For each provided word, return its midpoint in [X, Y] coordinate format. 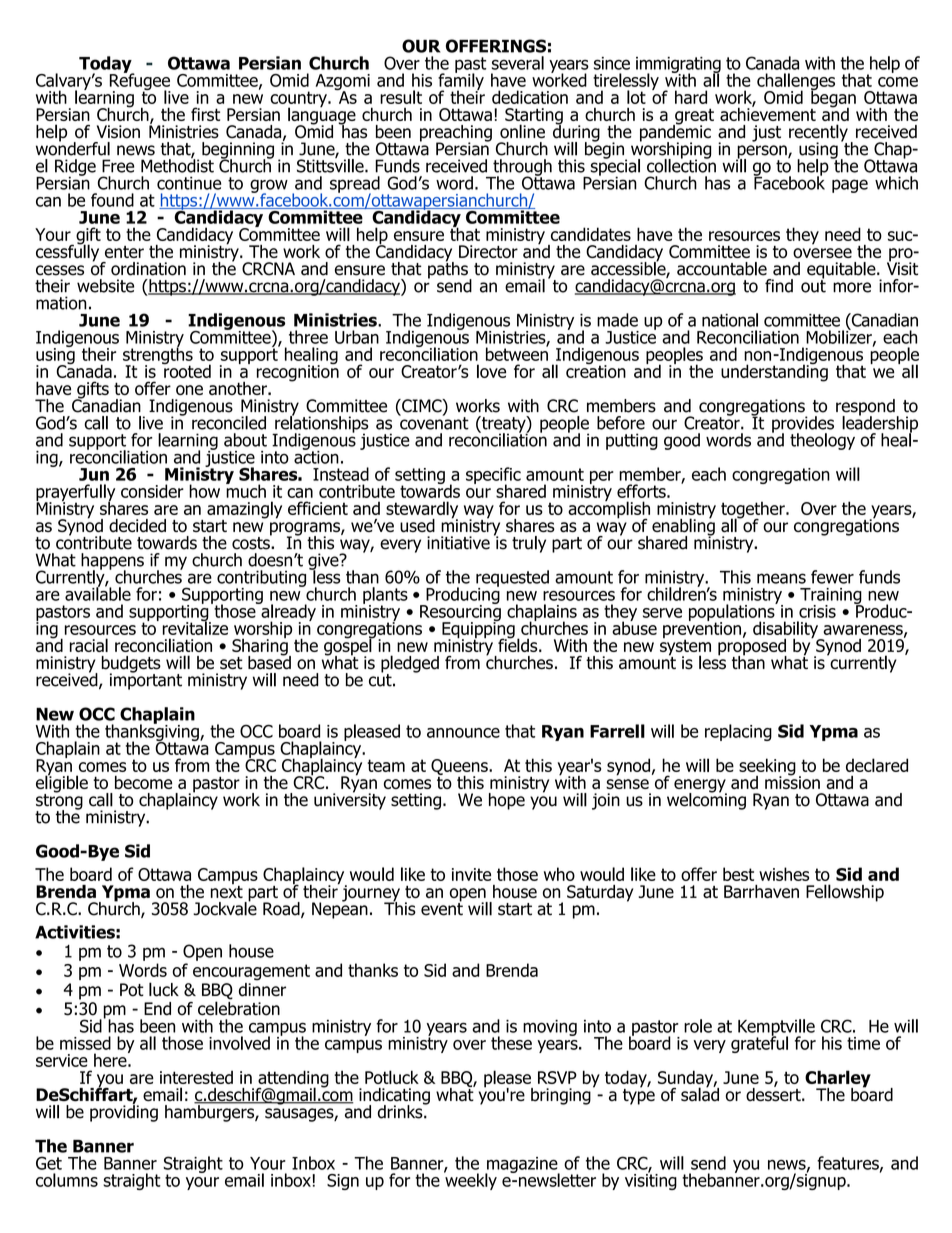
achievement [768, 113]
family [461, 81]
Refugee [140, 82]
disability [787, 631]
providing [124, 1112]
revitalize [195, 627]
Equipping [478, 630]
